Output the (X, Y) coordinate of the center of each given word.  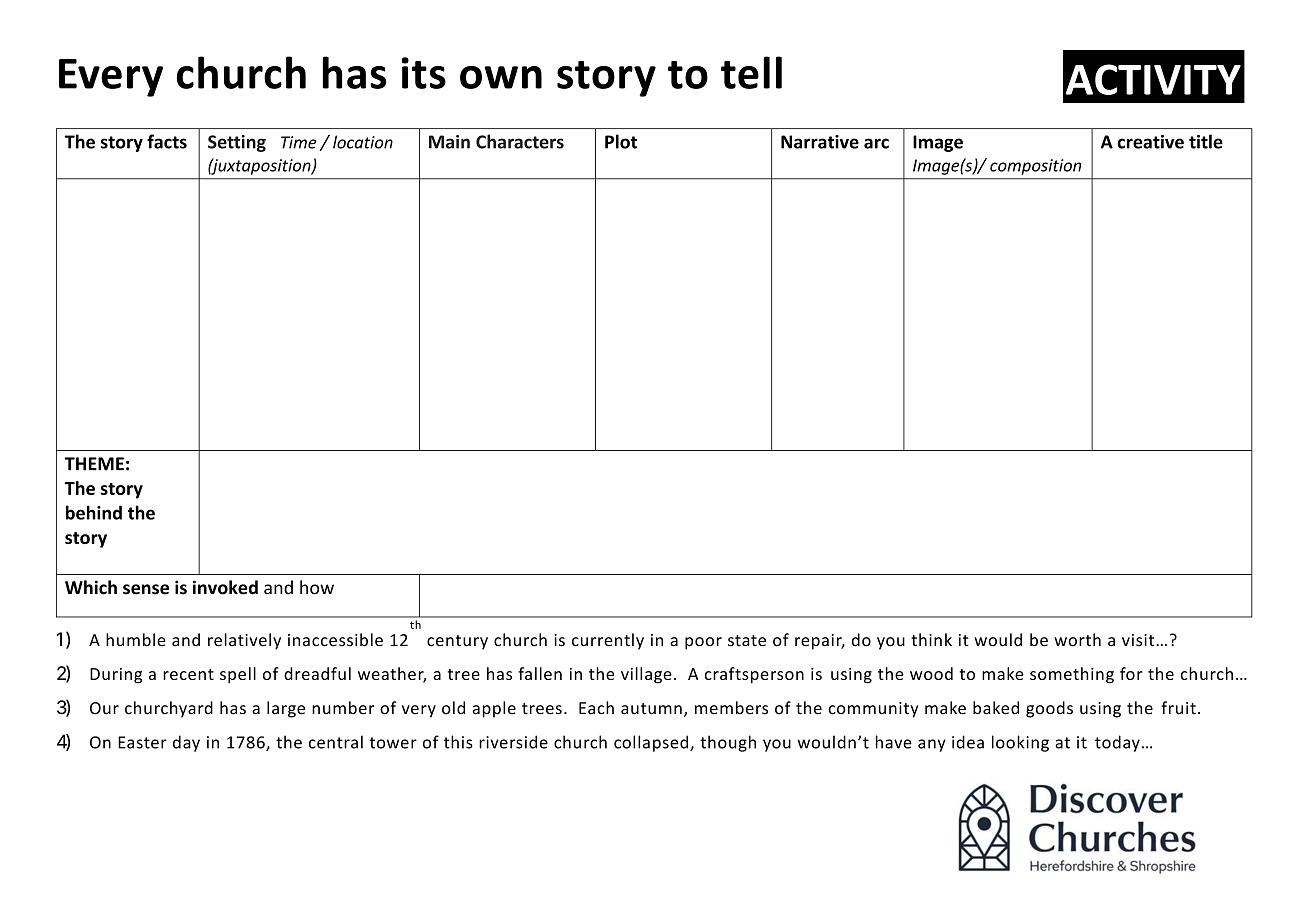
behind (94, 512)
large (286, 709)
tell (751, 72)
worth (1077, 640)
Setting (237, 143)
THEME (94, 464)
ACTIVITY (1153, 79)
